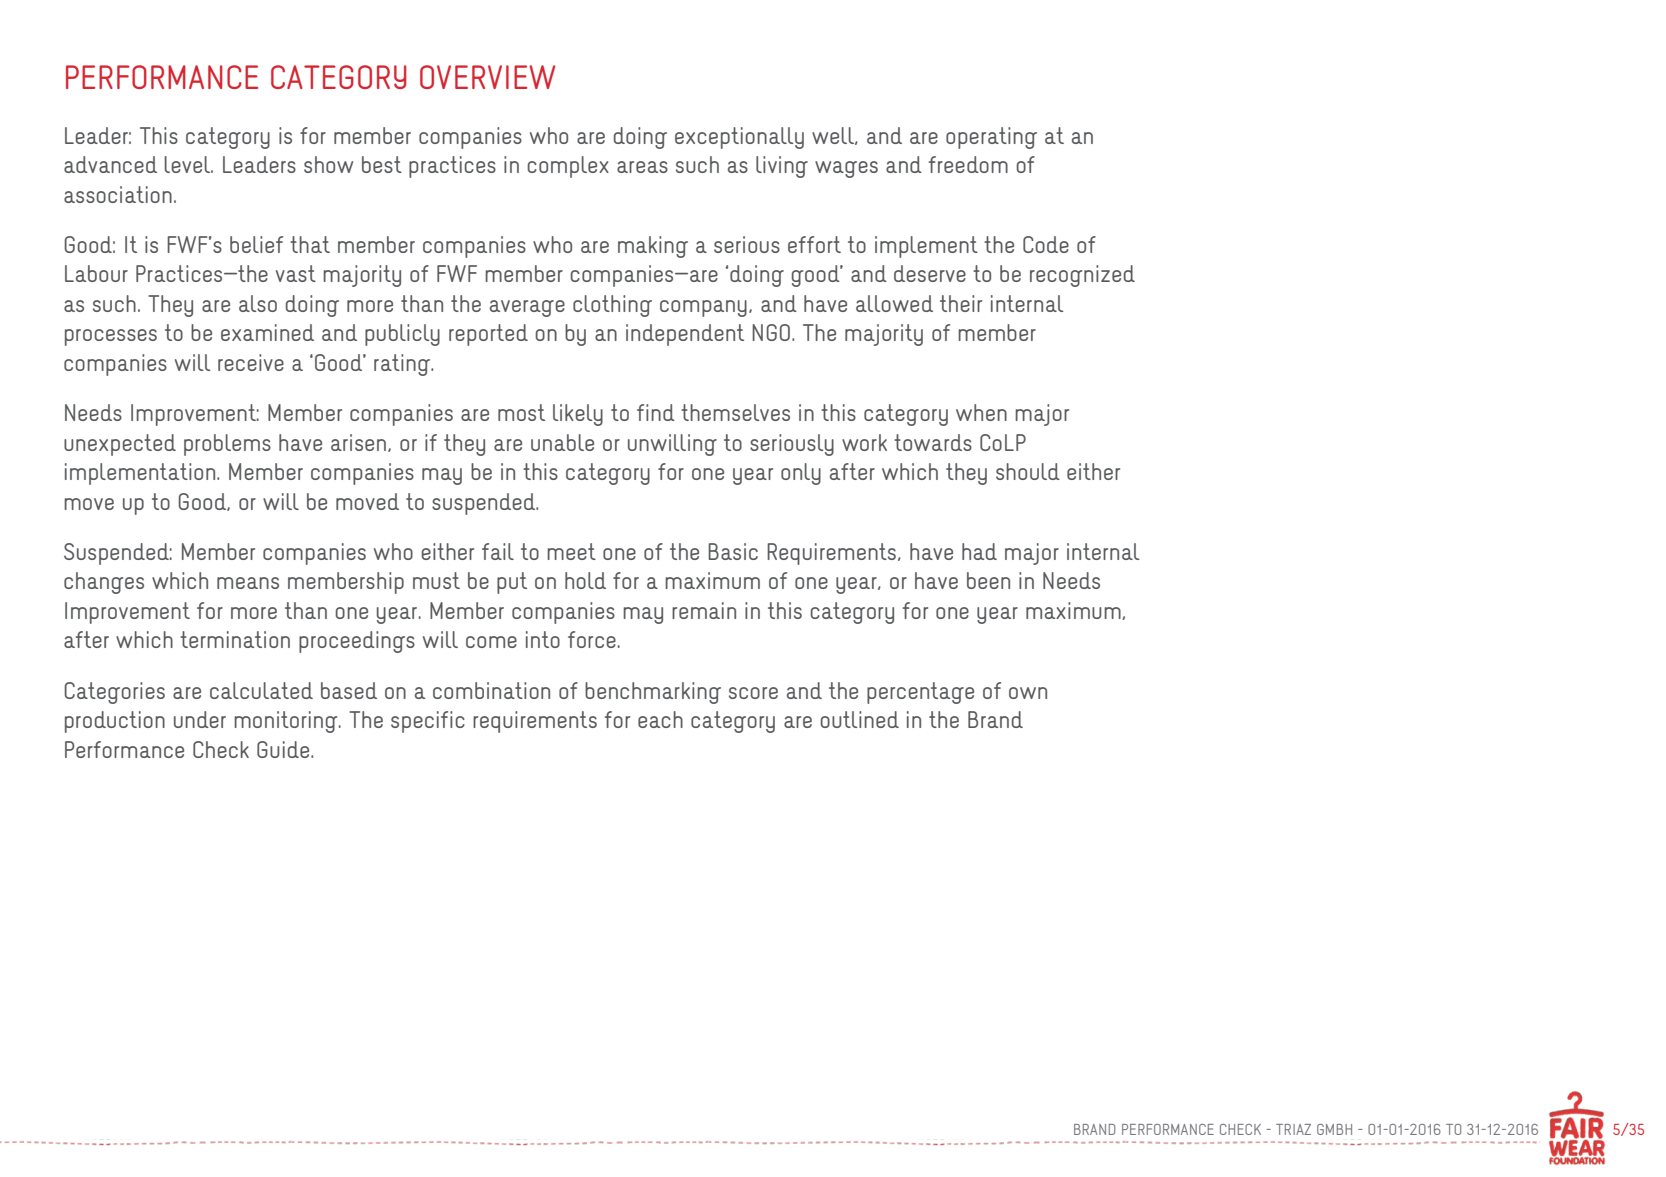 The width and height of the screenshot is (1666, 1177). I want to click on outlined, so click(860, 719).
